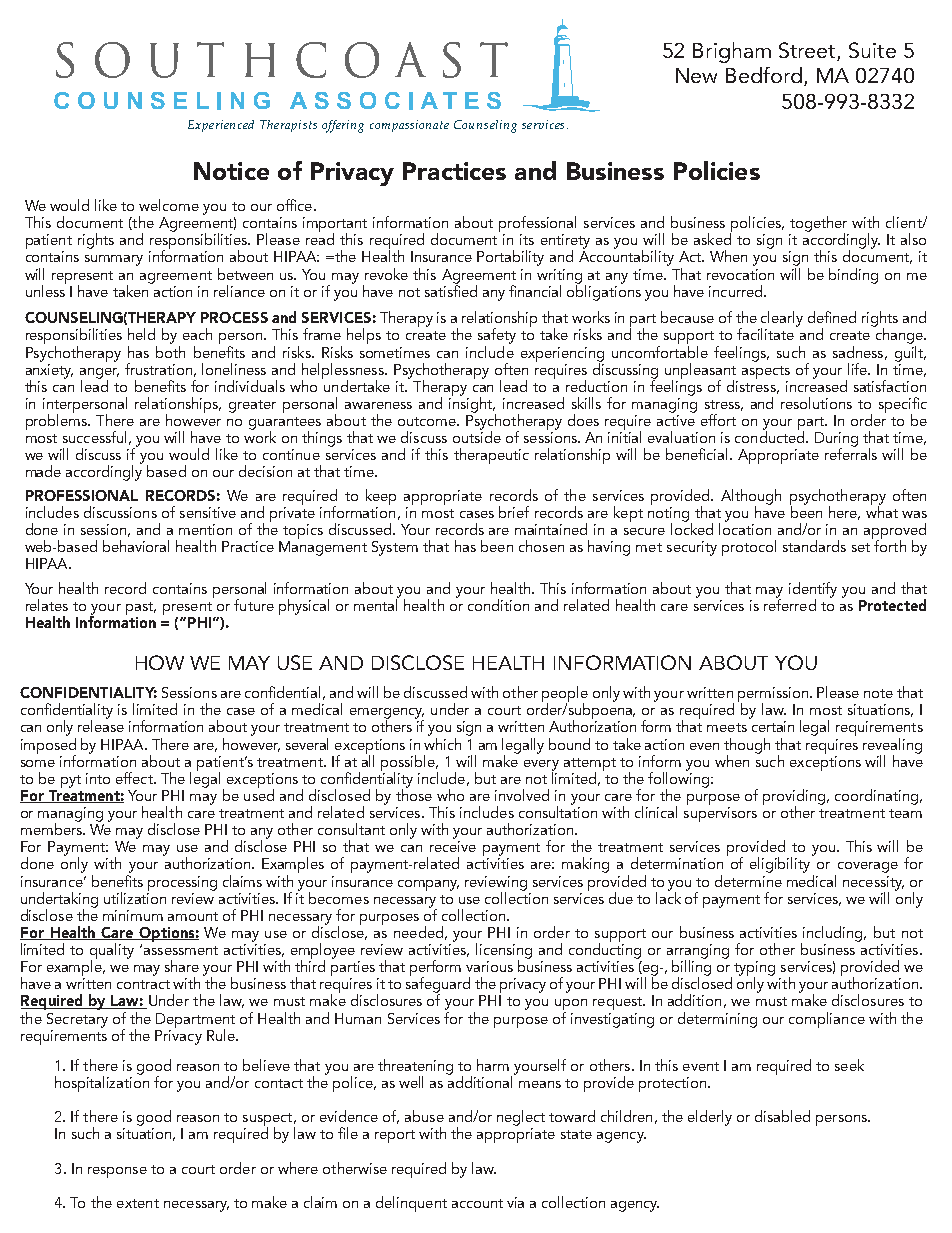  What do you see at coordinates (764, 75) in the screenshot?
I see `Bedford` at bounding box center [764, 75].
